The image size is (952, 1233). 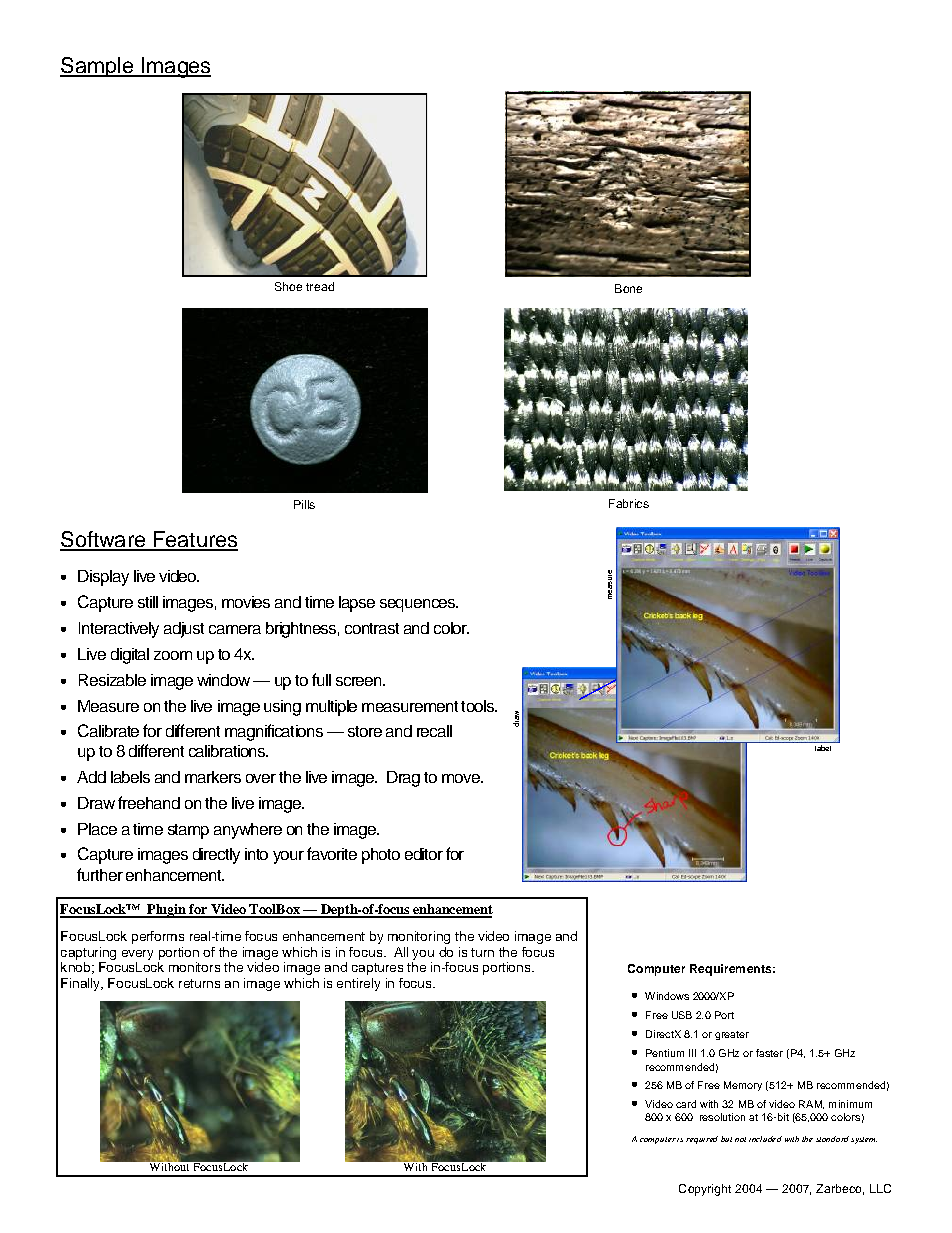 I want to click on stamp, so click(x=188, y=831).
